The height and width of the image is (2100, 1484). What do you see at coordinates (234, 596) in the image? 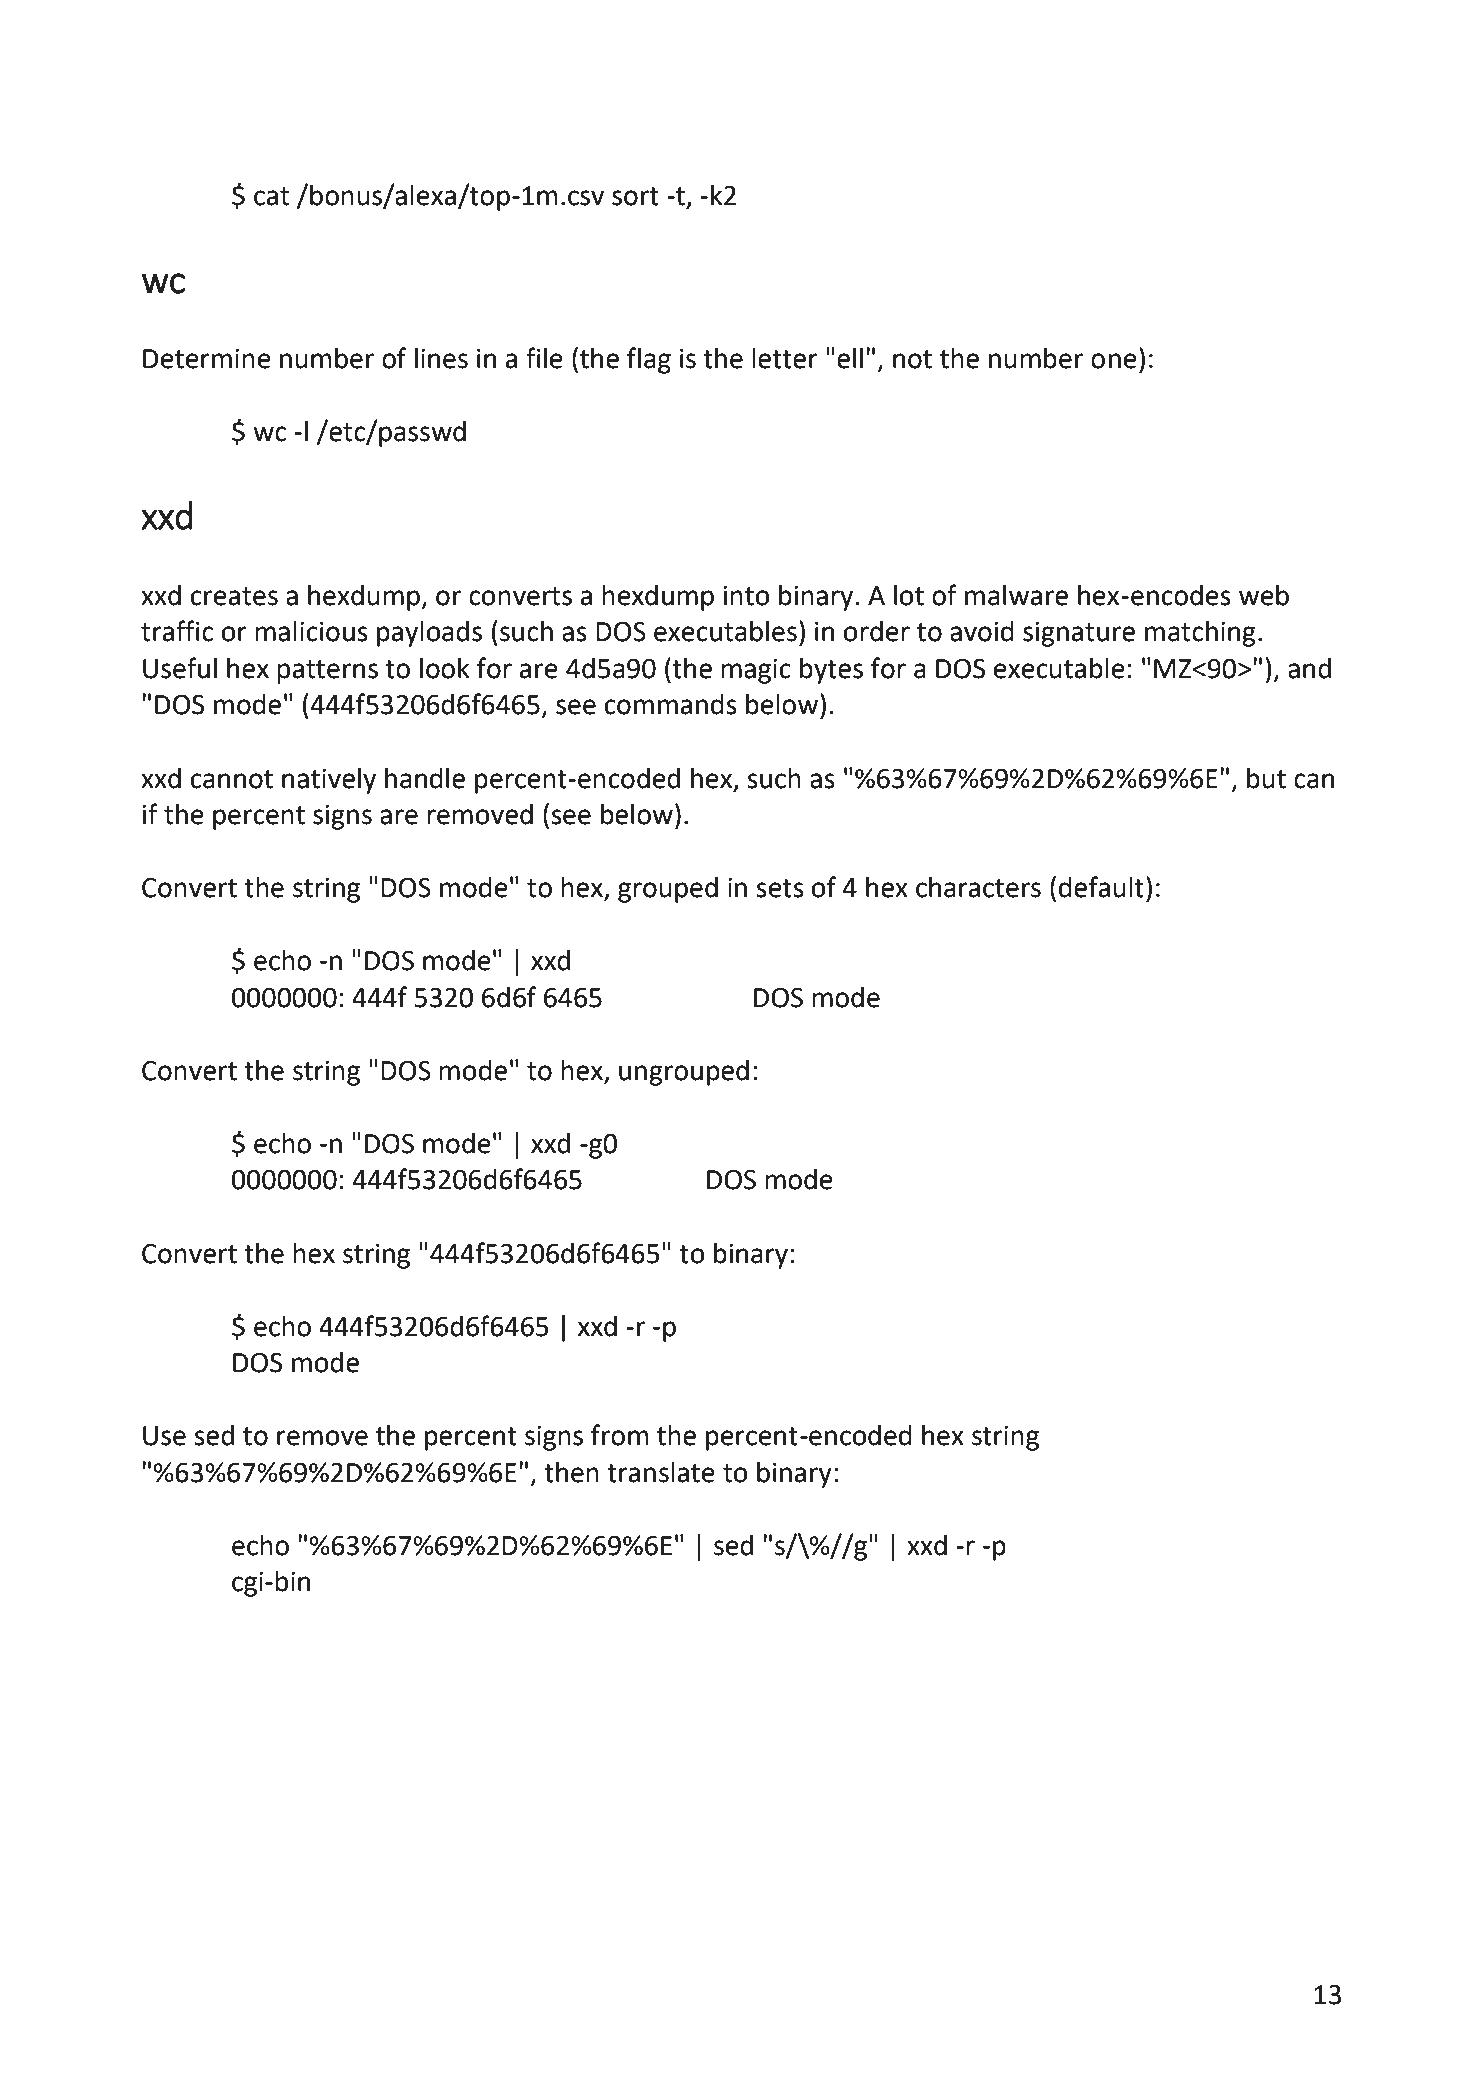
I see `creates` at bounding box center [234, 596].
